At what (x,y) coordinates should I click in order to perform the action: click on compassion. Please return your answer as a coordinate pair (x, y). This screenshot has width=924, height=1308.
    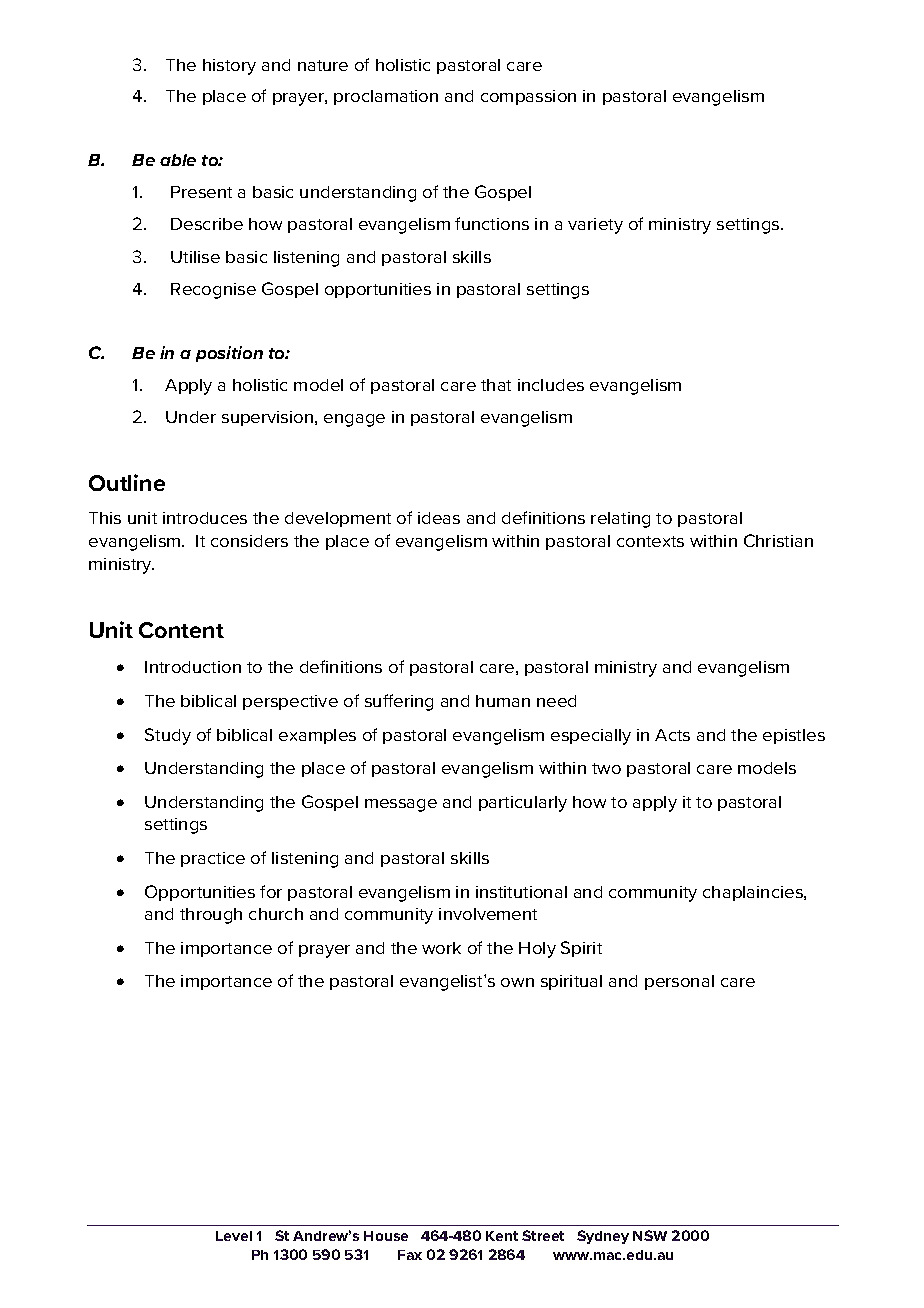
    Looking at the image, I should click on (528, 97).
